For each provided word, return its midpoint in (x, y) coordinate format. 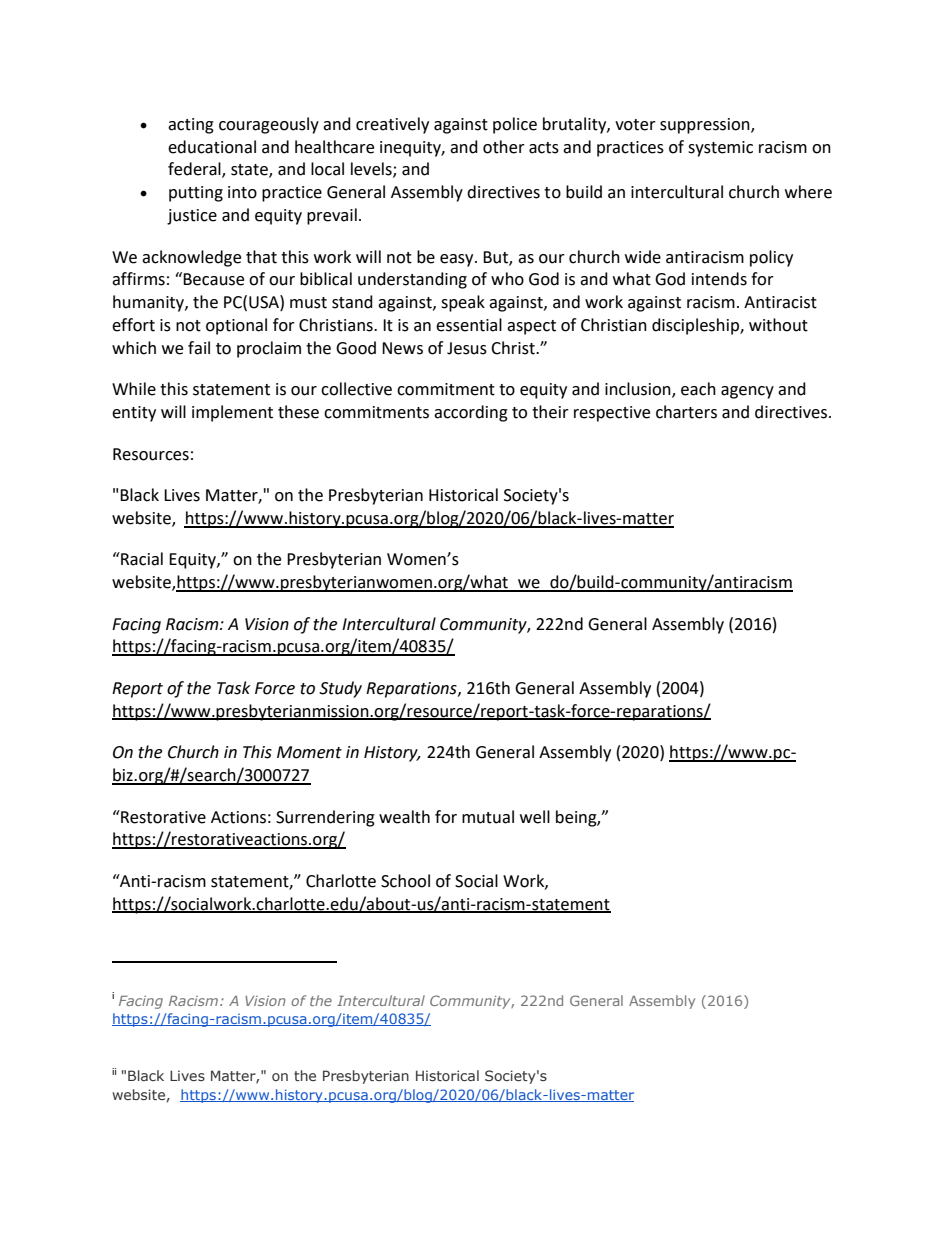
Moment (309, 752)
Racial (141, 559)
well (535, 817)
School (405, 881)
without (778, 325)
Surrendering (325, 818)
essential (469, 325)
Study (340, 689)
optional (236, 326)
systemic (720, 149)
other (504, 147)
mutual (488, 817)
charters (686, 412)
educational (212, 147)
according (471, 413)
